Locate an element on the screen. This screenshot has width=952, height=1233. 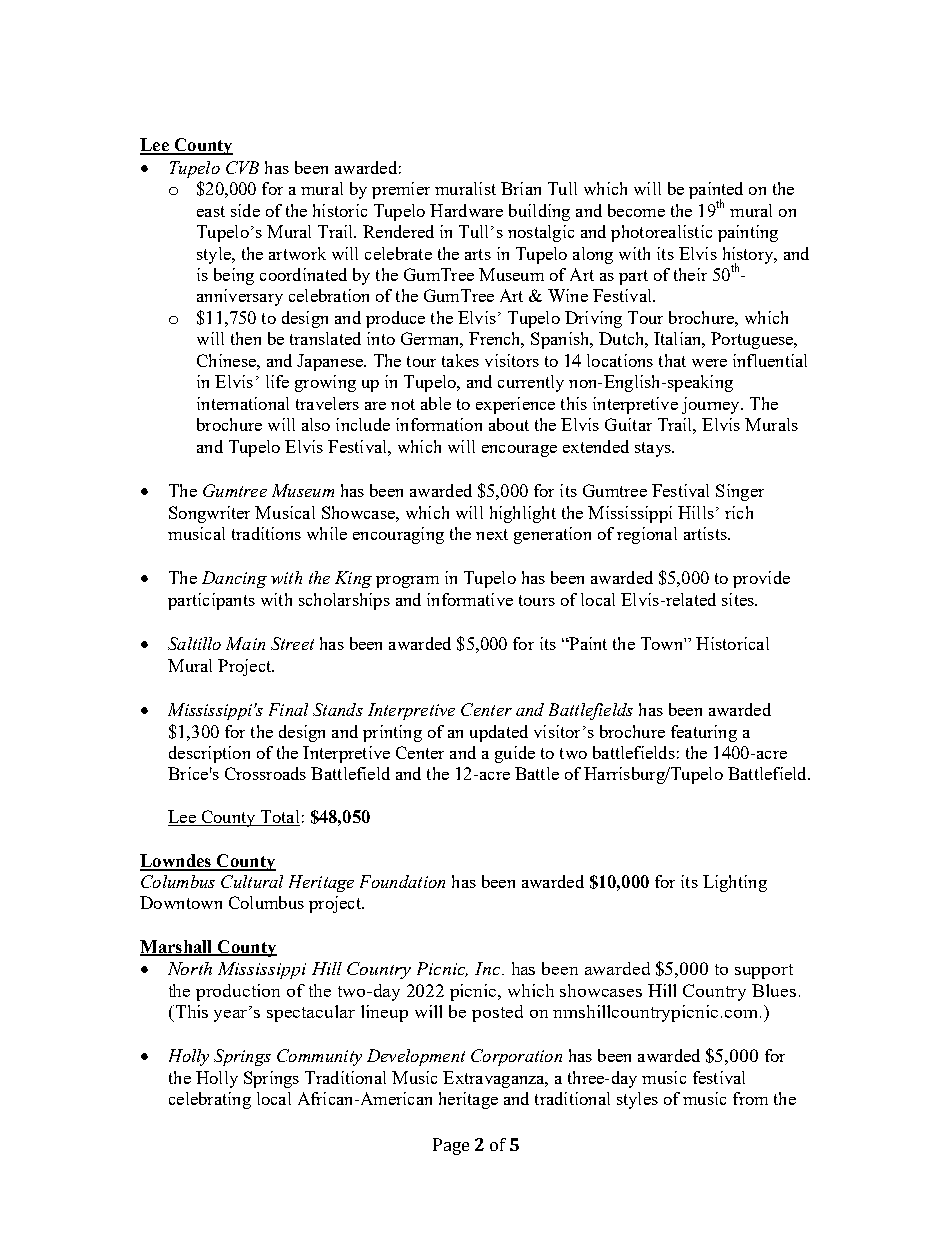
photorealistic is located at coordinates (661, 233).
